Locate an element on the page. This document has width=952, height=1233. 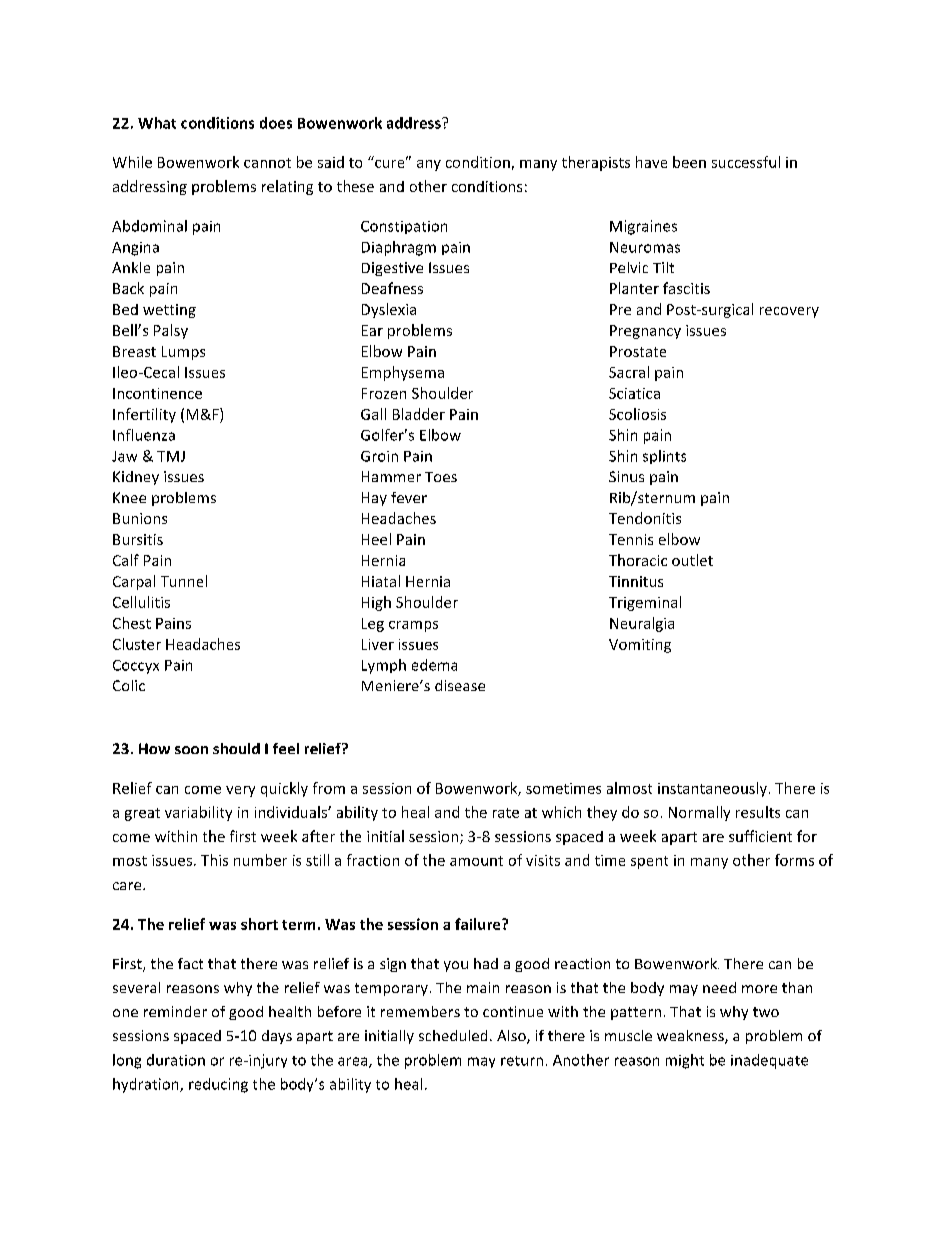
What is located at coordinates (157, 123).
